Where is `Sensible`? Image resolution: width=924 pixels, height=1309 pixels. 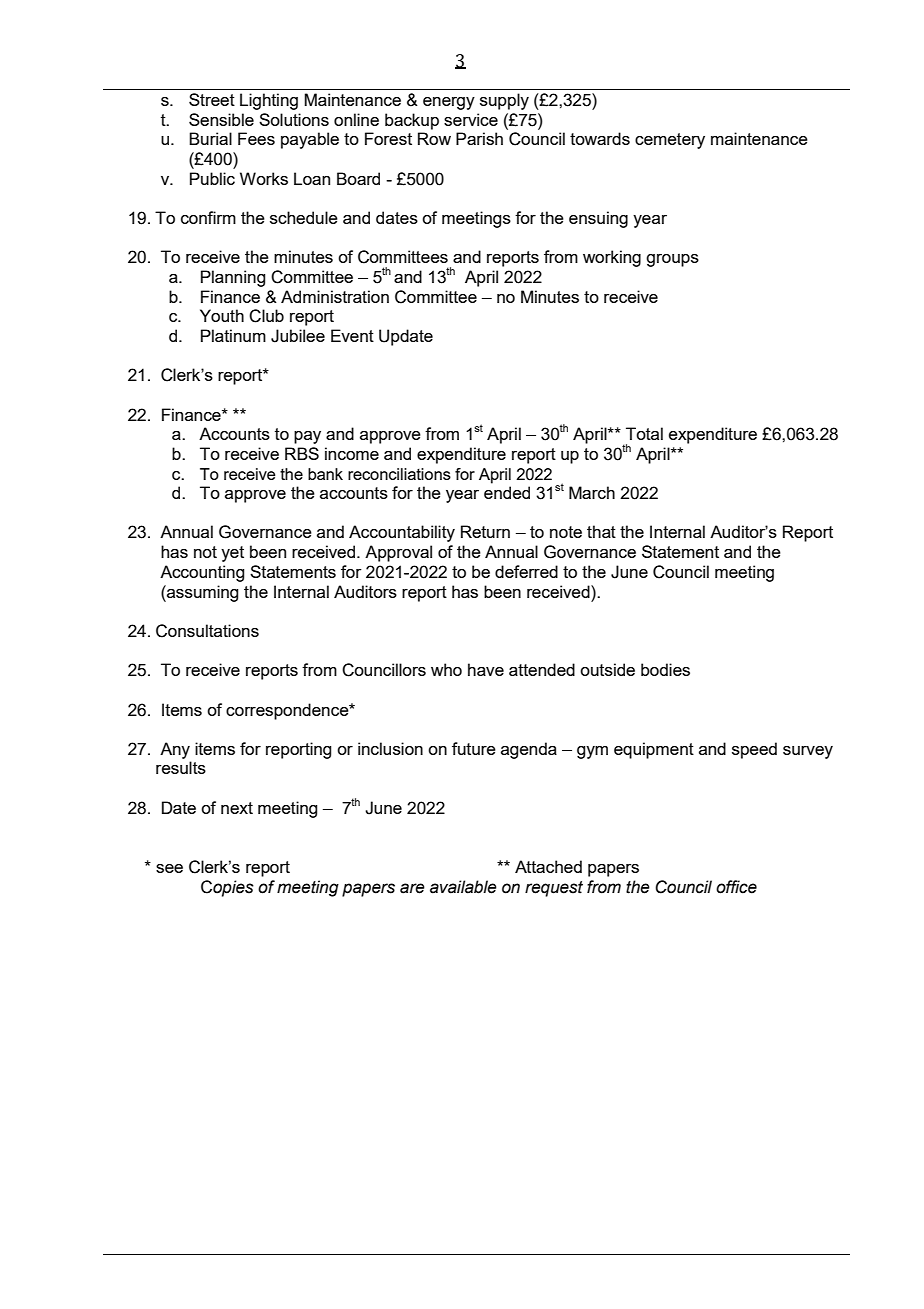
Sensible is located at coordinates (221, 119).
